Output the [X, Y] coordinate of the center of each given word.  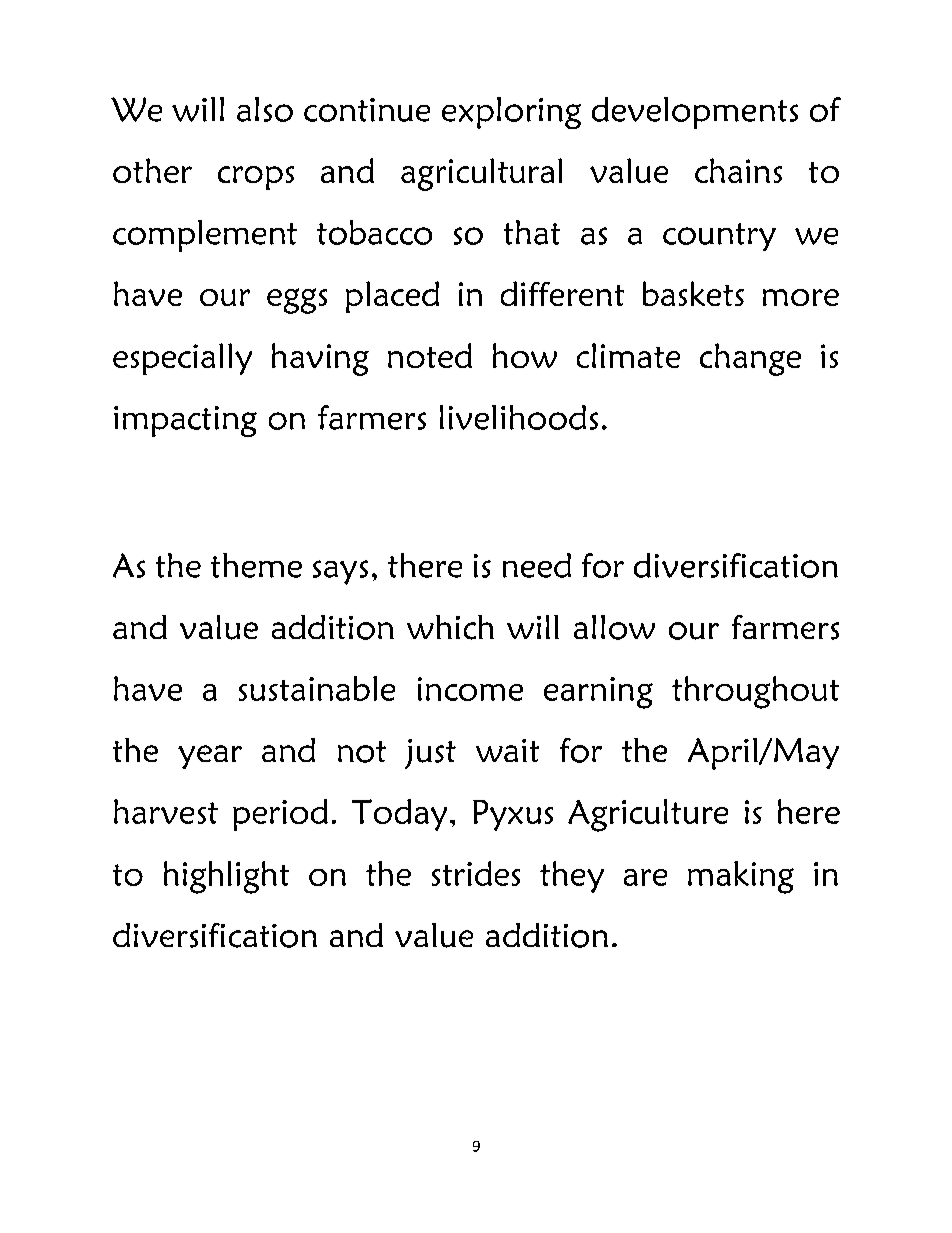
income [470, 689]
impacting [185, 421]
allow [614, 627]
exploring [511, 113]
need [537, 565]
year [210, 757]
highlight [226, 877]
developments [695, 113]
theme [256, 565]
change [750, 359]
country [719, 237]
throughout [755, 692]
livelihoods [519, 417]
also [265, 109]
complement [205, 236]
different [562, 293]
